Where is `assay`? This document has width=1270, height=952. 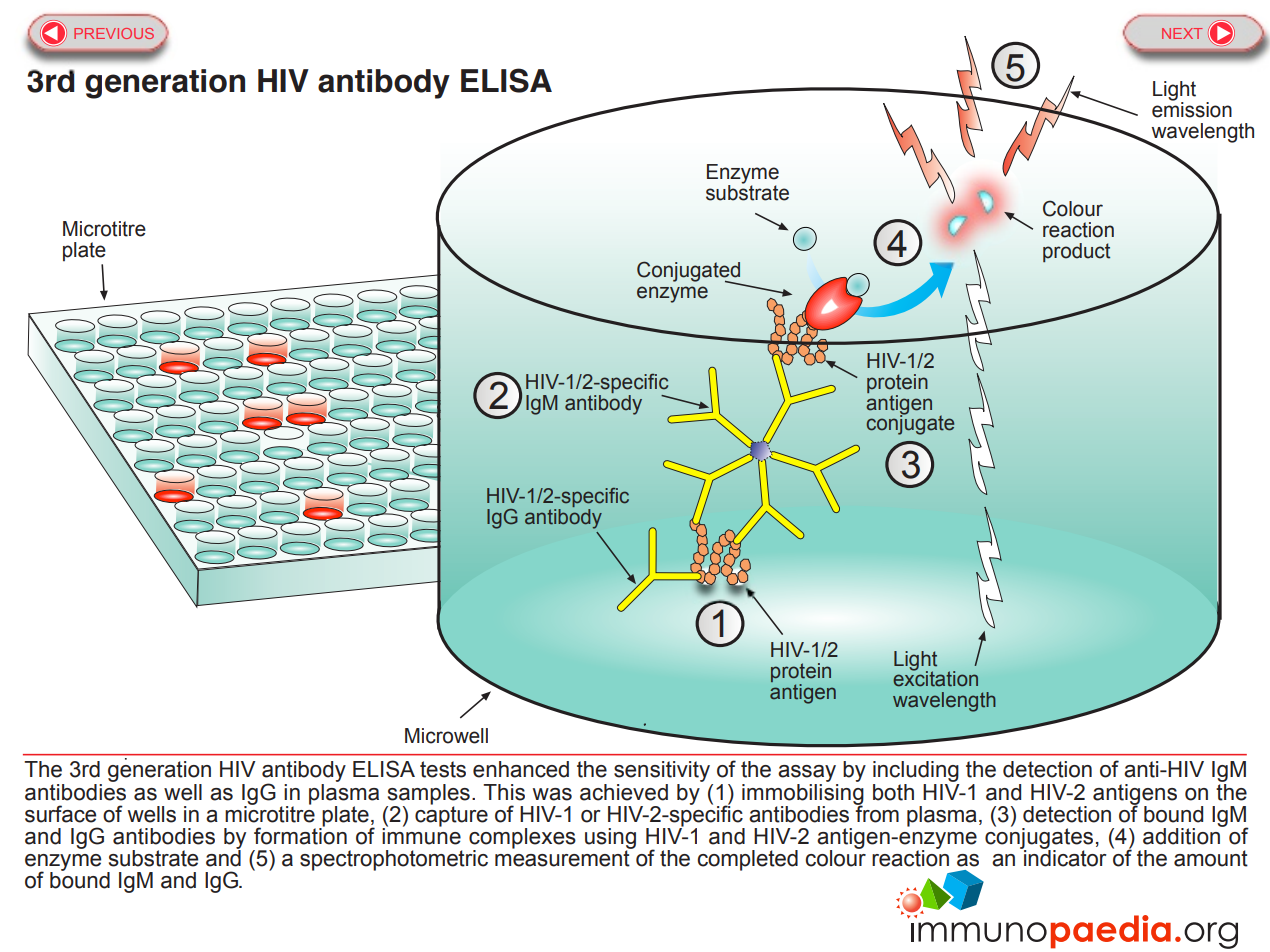 assay is located at coordinates (807, 773).
